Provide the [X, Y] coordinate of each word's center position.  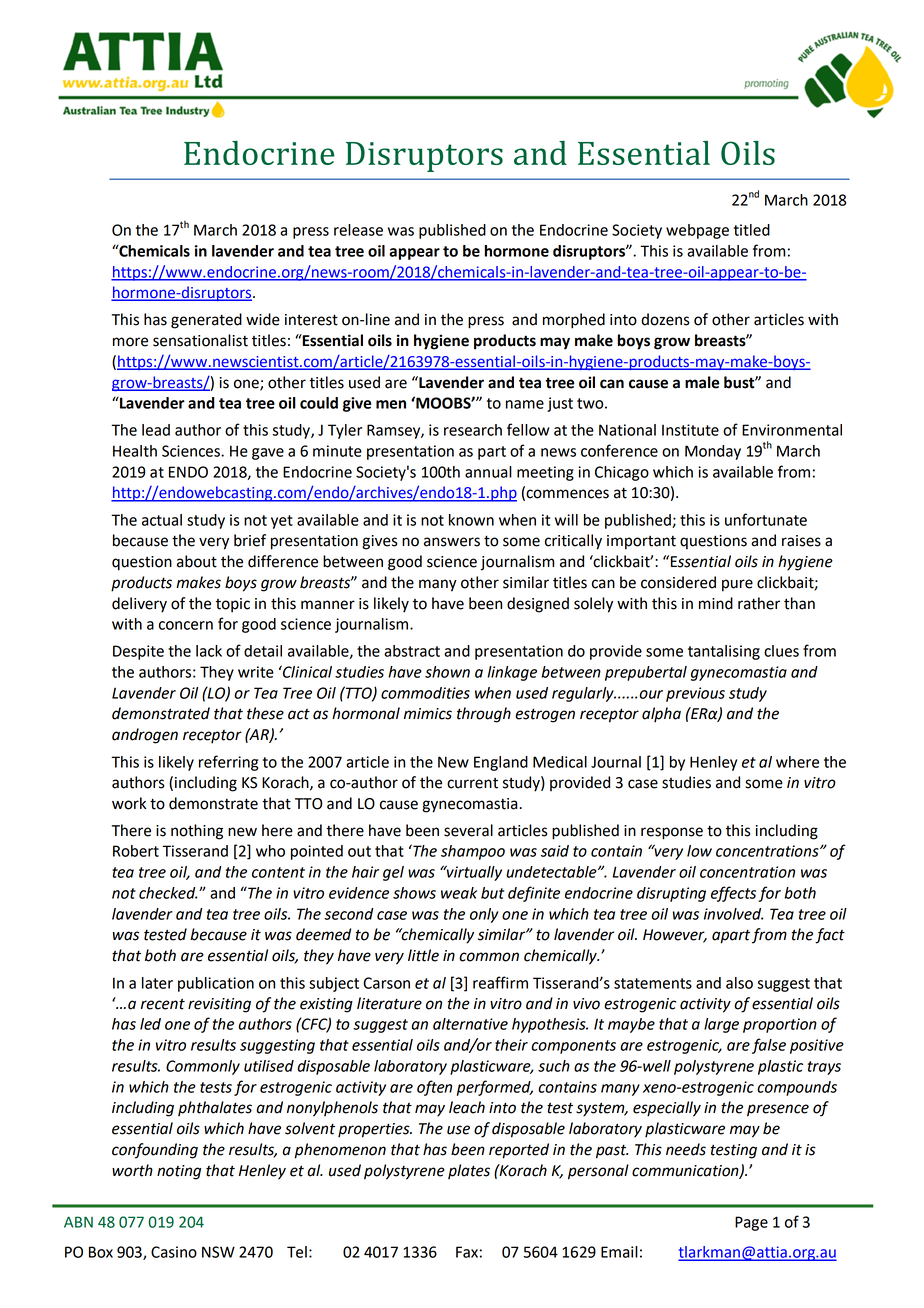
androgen [145, 736]
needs [686, 1149]
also [739, 983]
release [358, 230]
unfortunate [766, 519]
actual [162, 520]
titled [752, 230]
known [471, 520]
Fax [467, 1252]
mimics [428, 714]
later [157, 983]
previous [695, 694]
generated [206, 321]
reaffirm [500, 982]
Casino [174, 1252]
